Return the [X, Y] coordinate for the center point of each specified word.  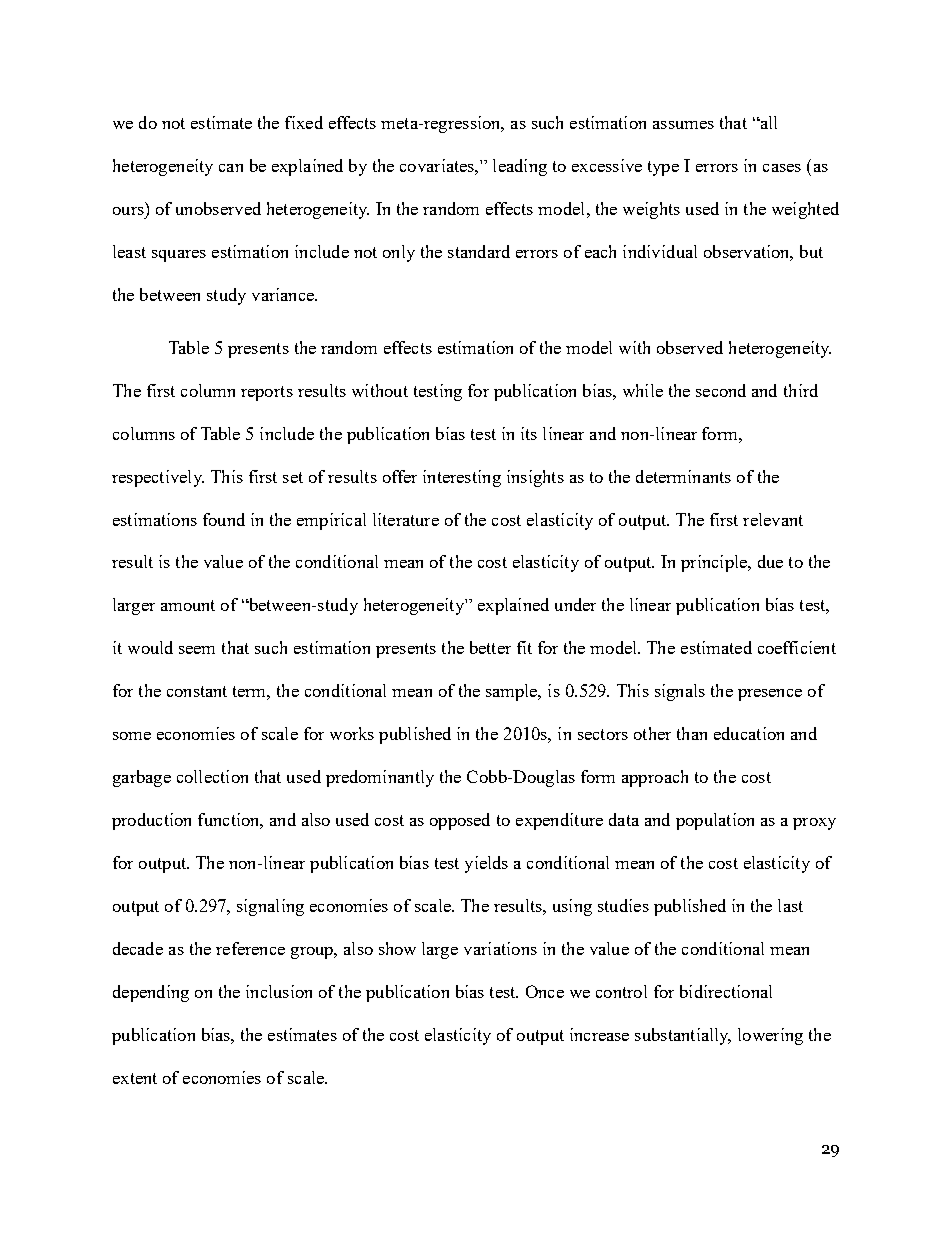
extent [135, 1078]
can [231, 168]
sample [513, 692]
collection [212, 776]
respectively [158, 478]
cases [782, 168]
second [721, 390]
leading [520, 167]
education [749, 733]
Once [545, 991]
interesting [462, 478]
